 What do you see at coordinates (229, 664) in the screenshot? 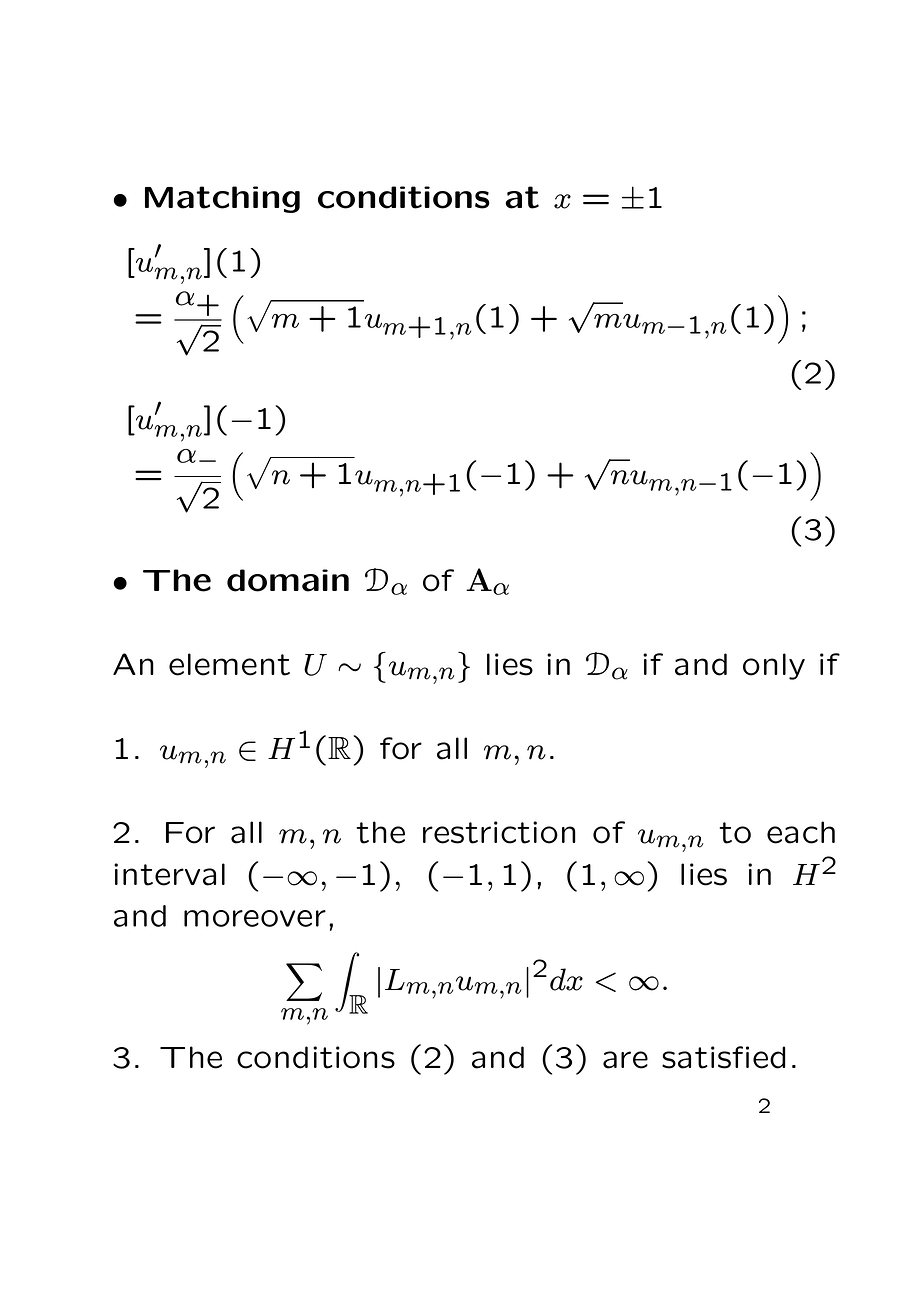
I see `element` at bounding box center [229, 664].
